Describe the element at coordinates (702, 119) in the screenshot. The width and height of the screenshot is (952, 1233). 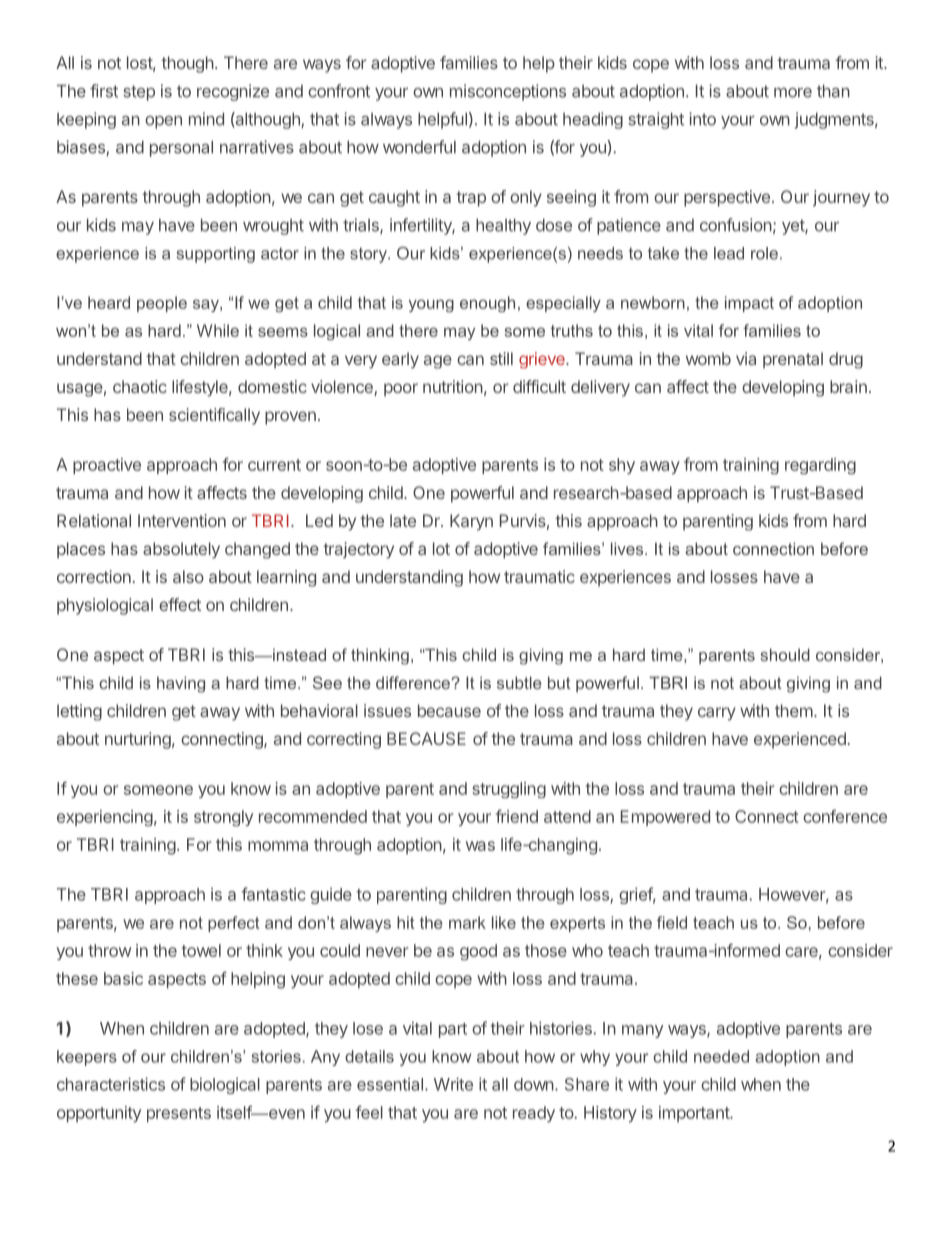
I see `into` at that location.
